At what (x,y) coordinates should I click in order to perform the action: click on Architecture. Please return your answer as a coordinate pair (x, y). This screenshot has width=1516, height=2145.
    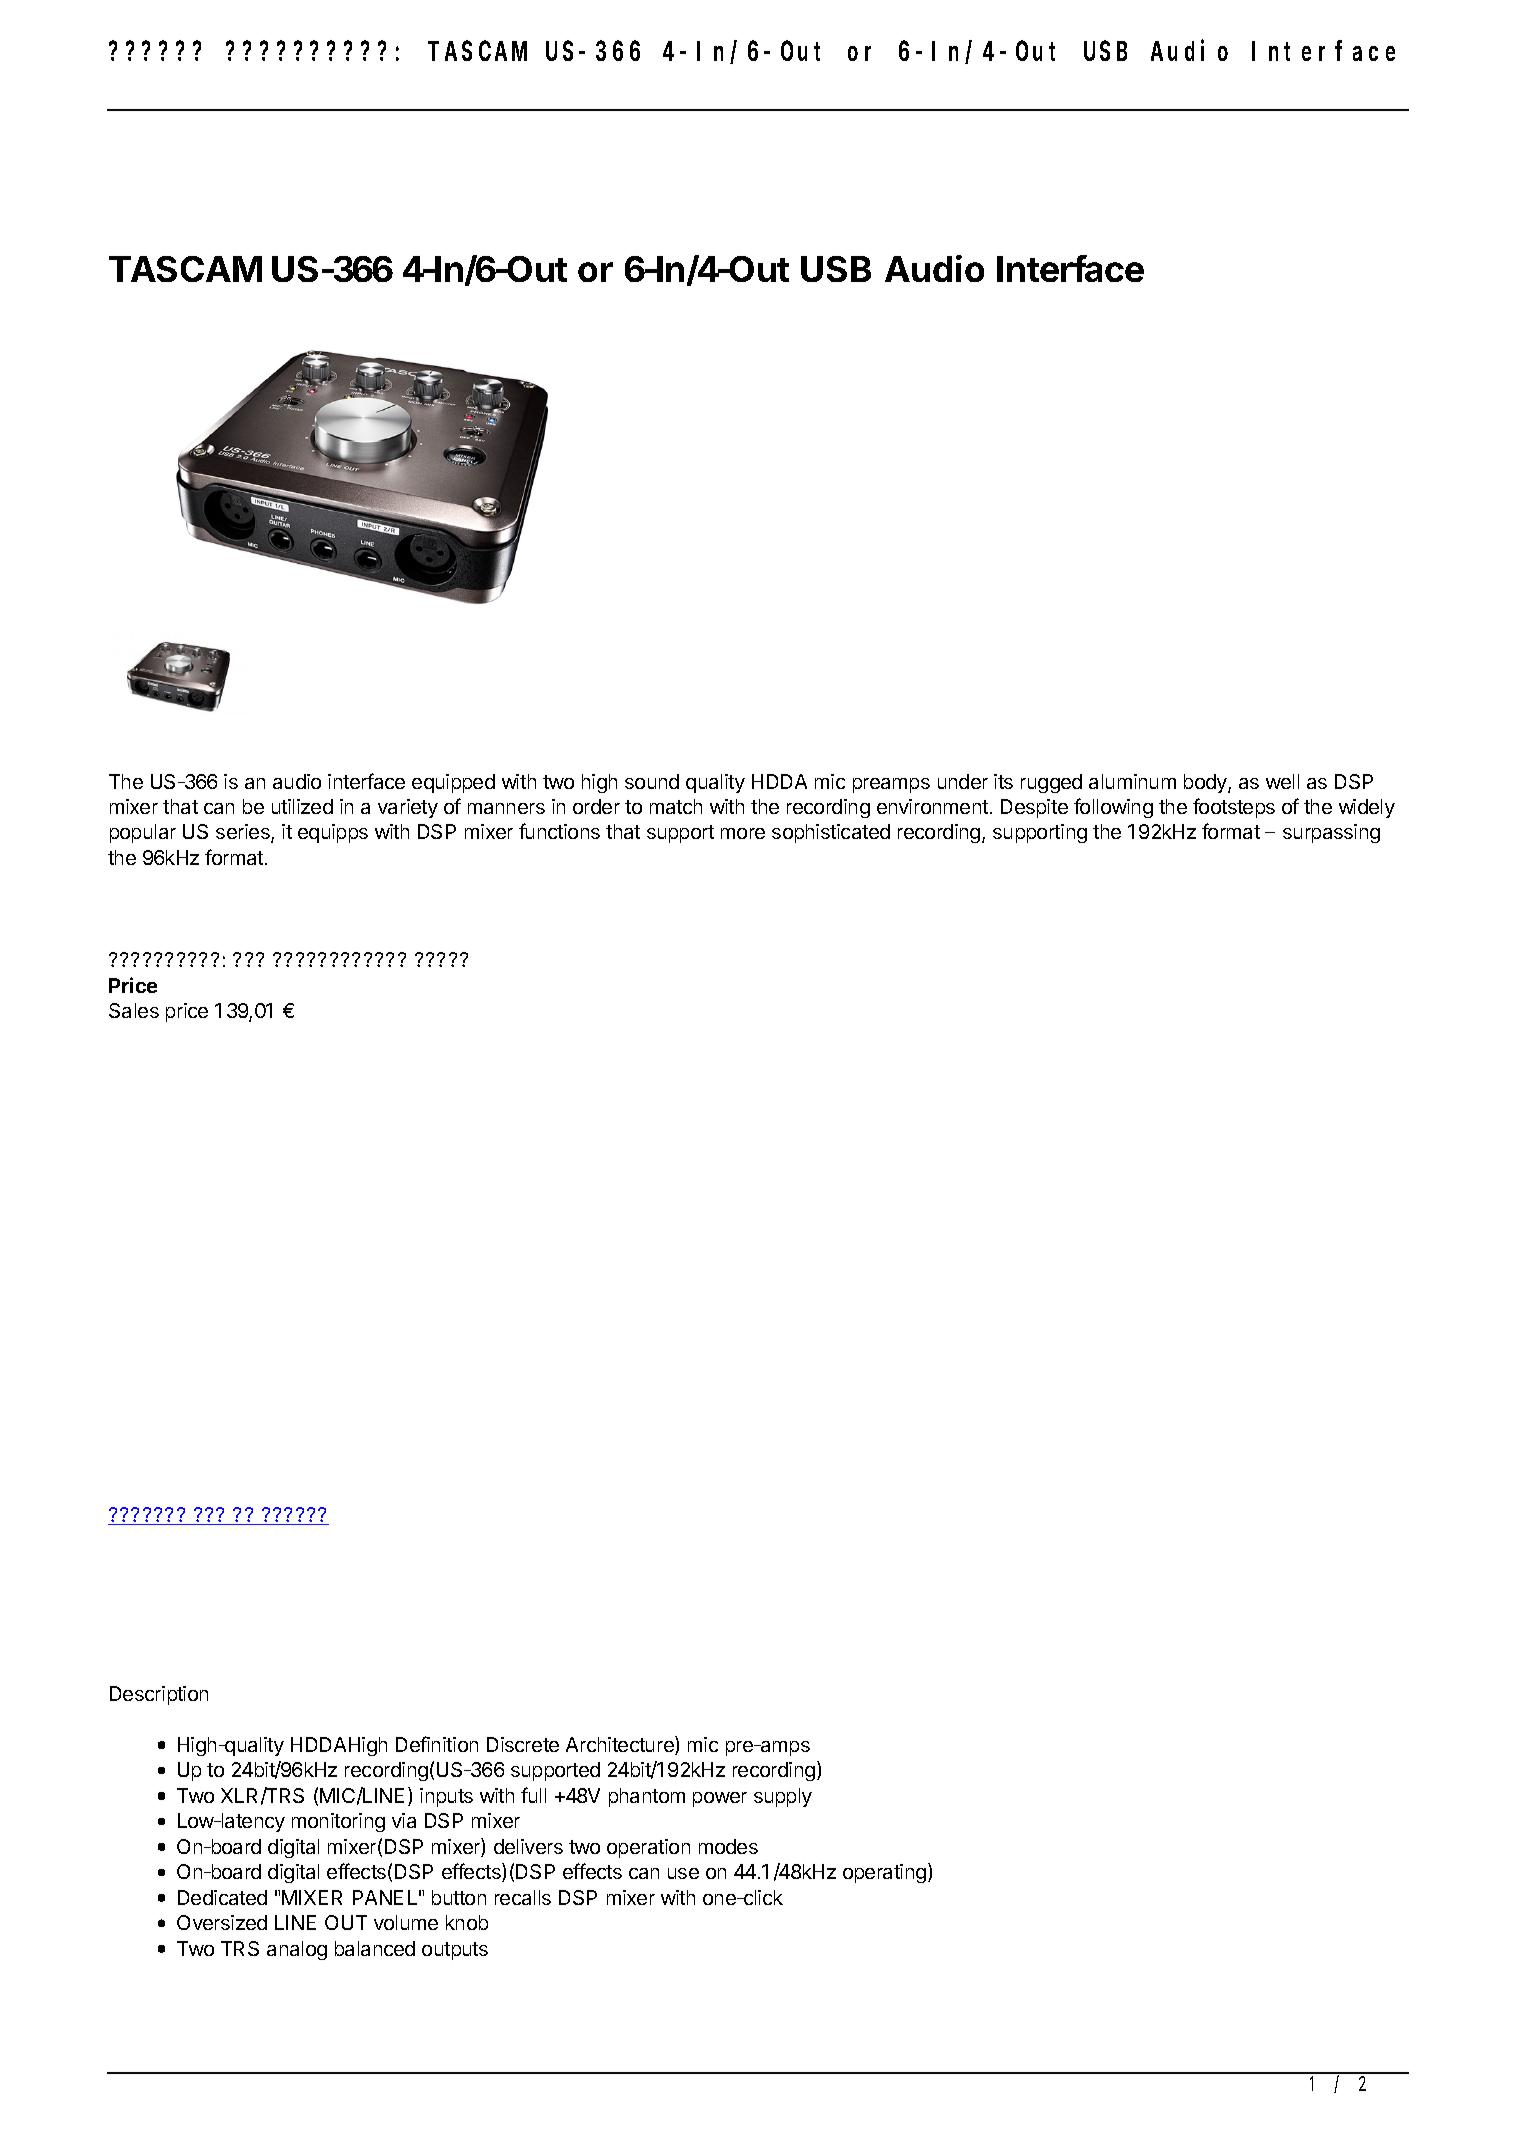
    Looking at the image, I should click on (621, 1745).
